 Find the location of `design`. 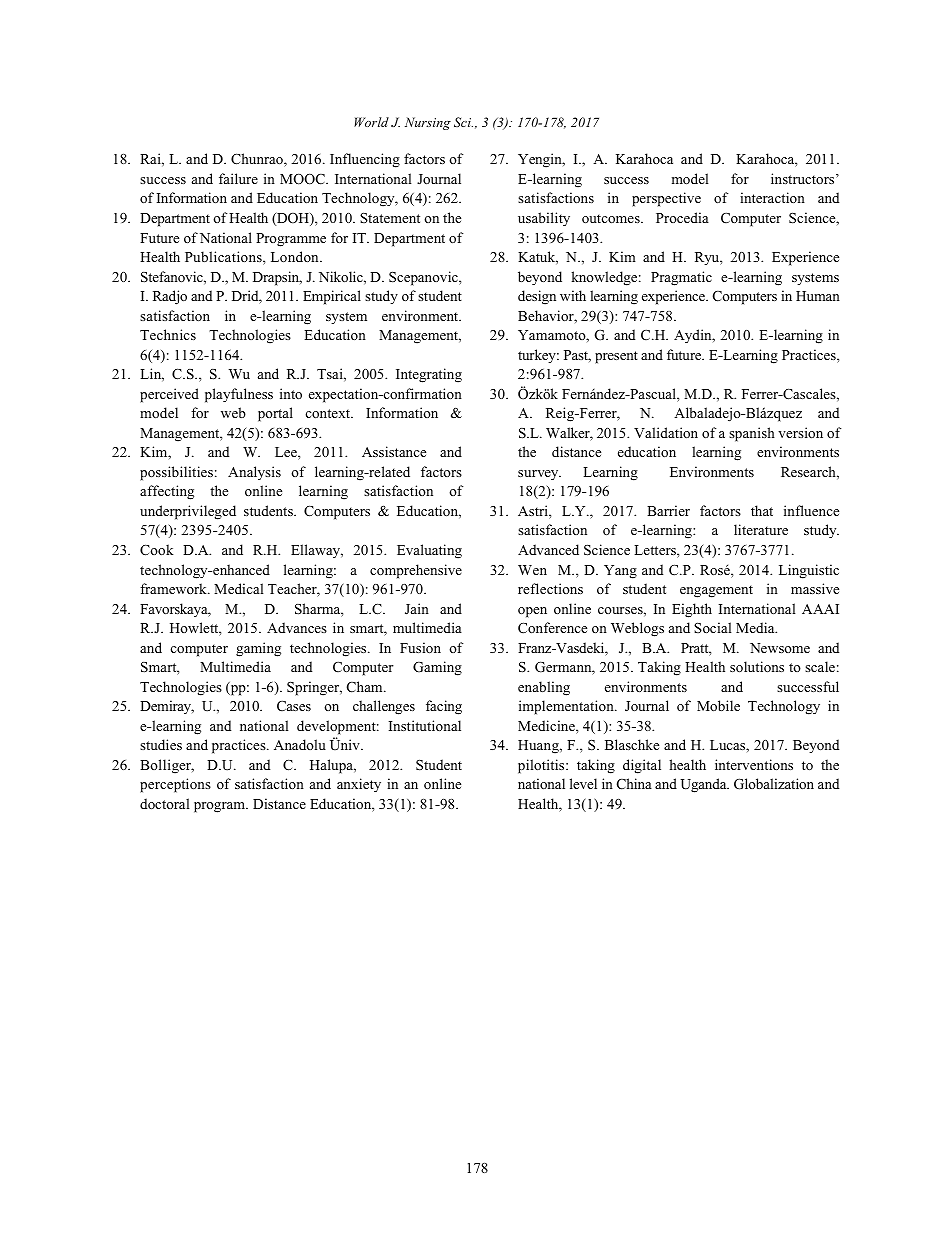

design is located at coordinates (537, 297).
